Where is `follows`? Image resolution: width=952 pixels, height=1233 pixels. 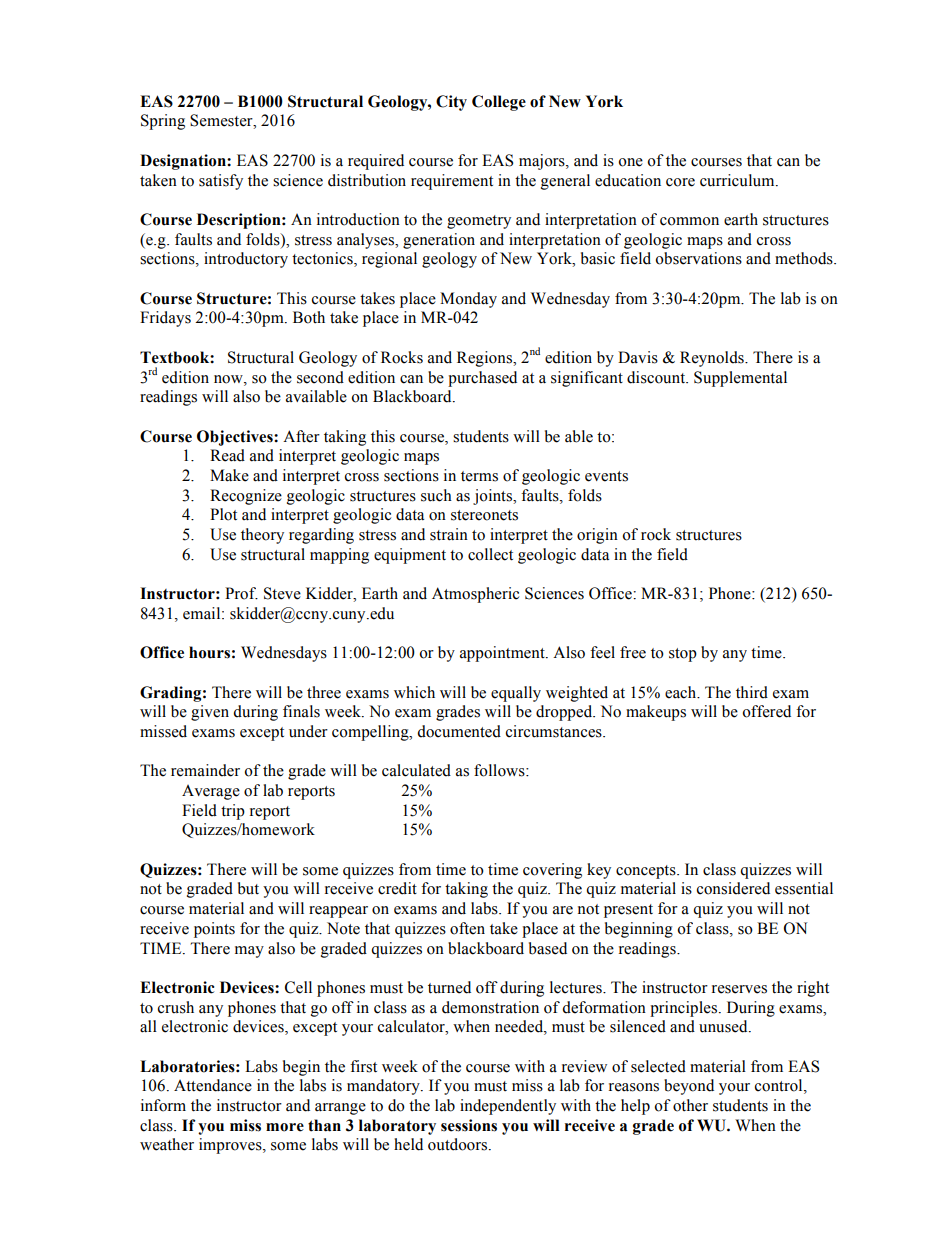
follows is located at coordinates (500, 770).
